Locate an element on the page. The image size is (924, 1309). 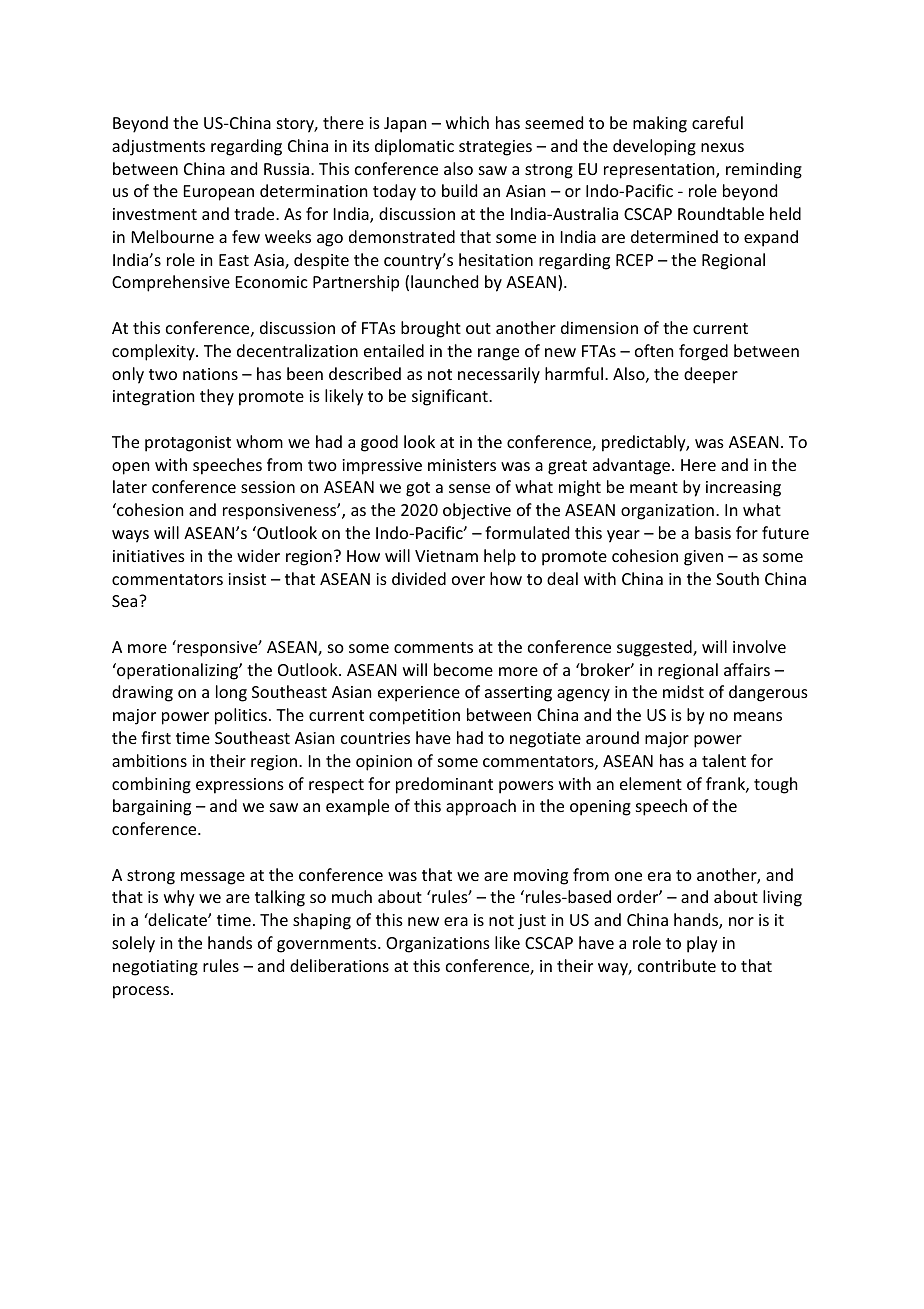
midst is located at coordinates (683, 691).
